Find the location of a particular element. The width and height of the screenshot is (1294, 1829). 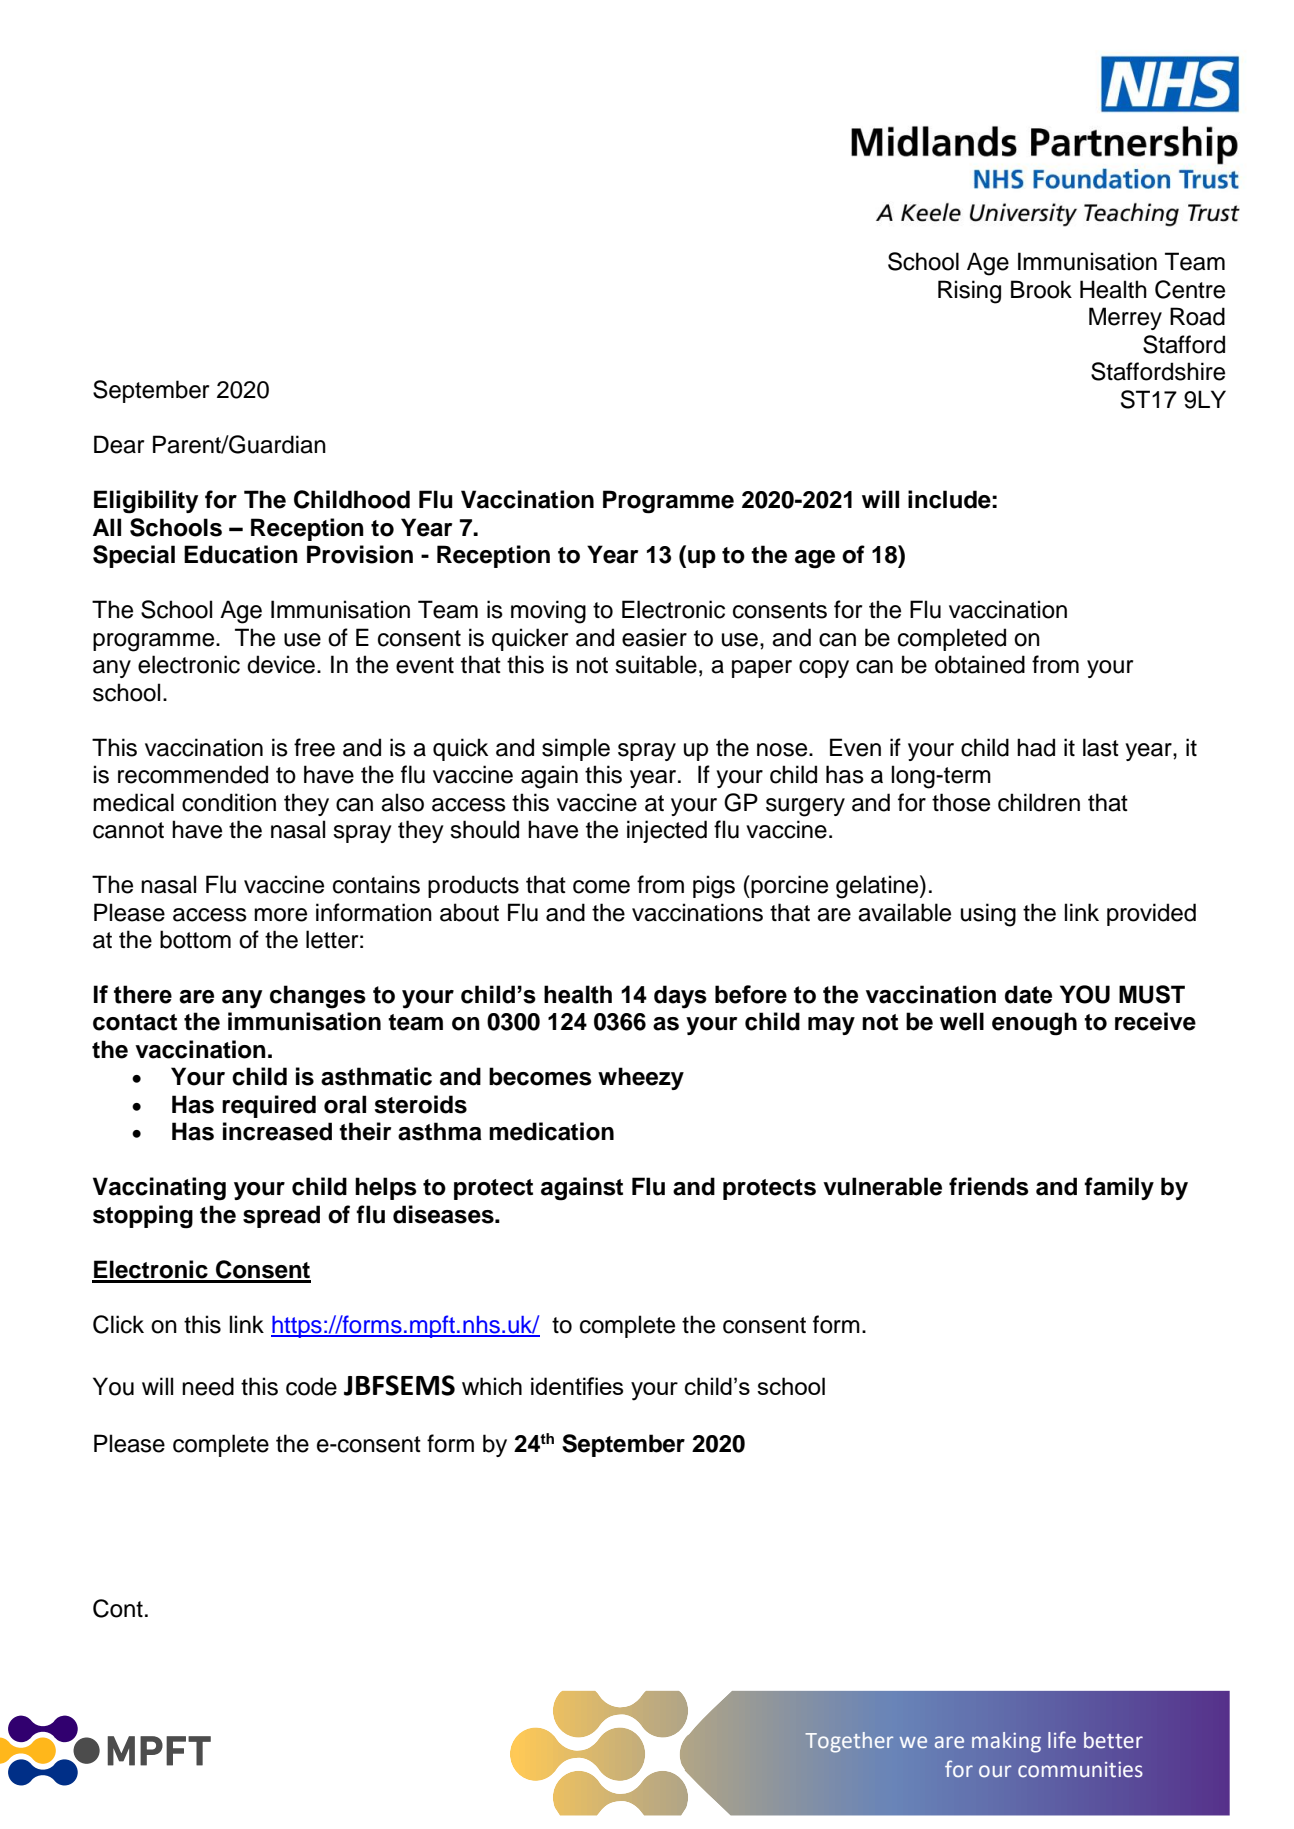

obtained is located at coordinates (980, 664).
